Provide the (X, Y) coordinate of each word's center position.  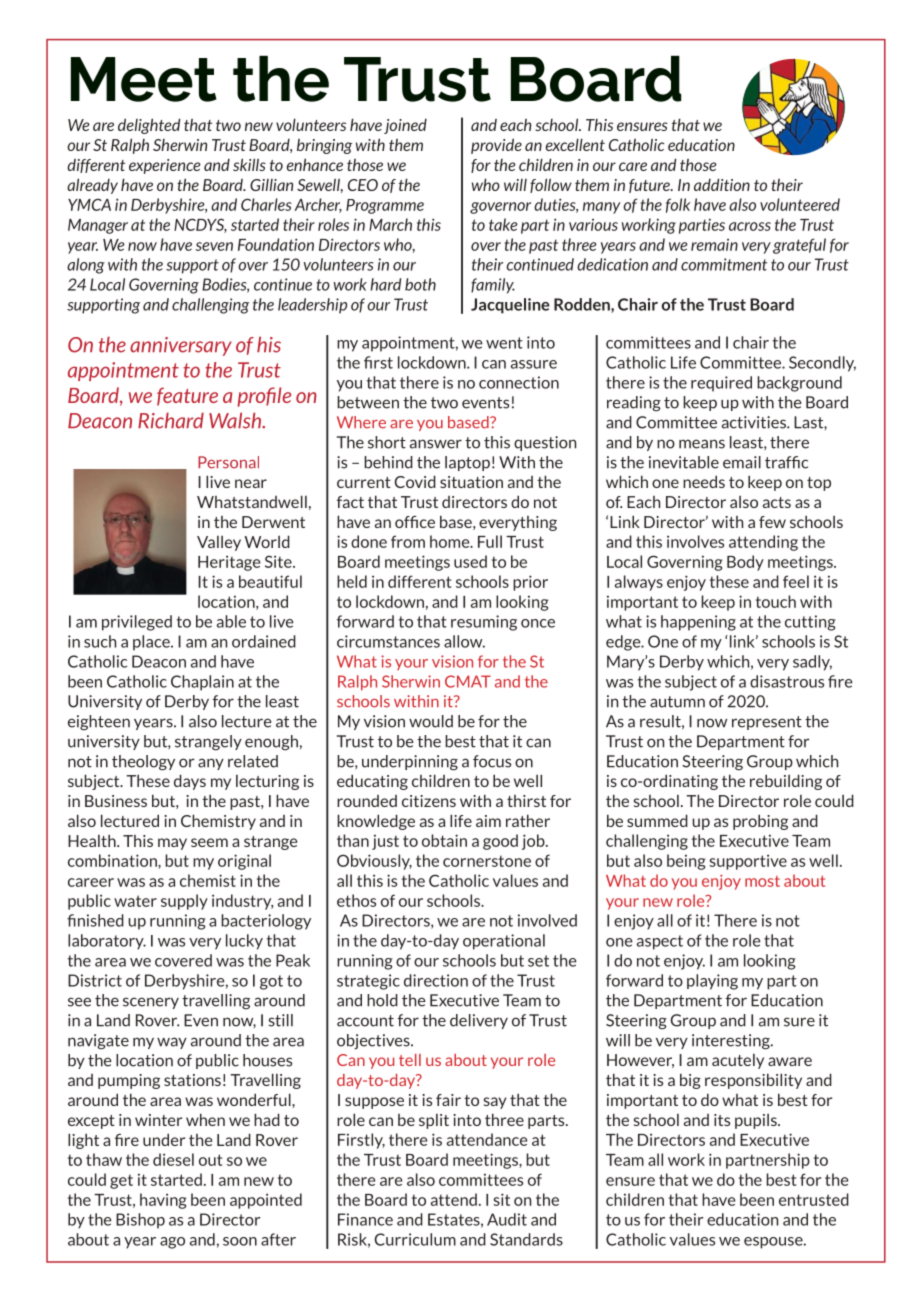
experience (165, 166)
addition (722, 184)
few (772, 522)
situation (471, 482)
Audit (507, 1219)
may (172, 844)
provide (496, 146)
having (163, 1201)
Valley (219, 543)
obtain (444, 840)
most (762, 881)
